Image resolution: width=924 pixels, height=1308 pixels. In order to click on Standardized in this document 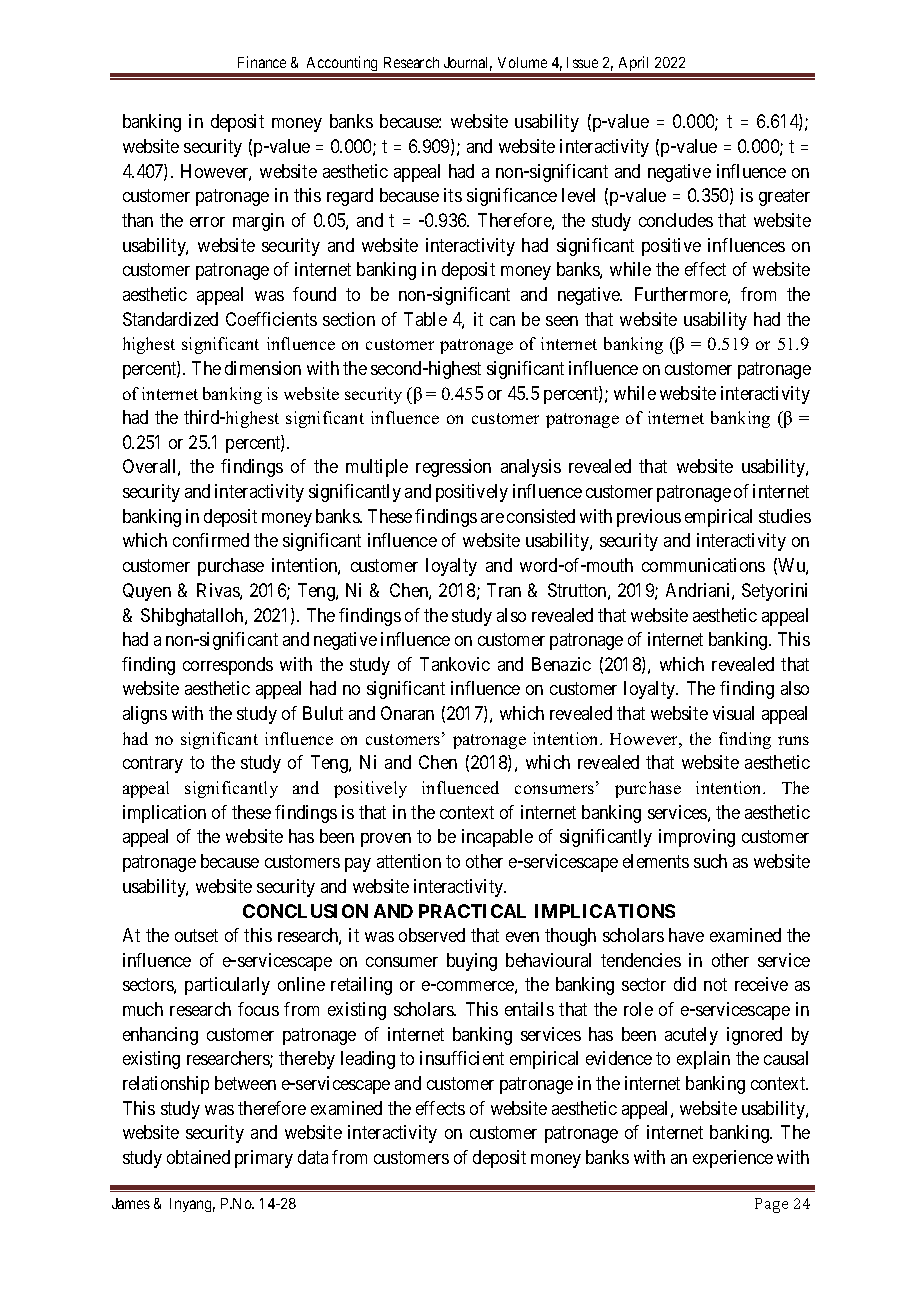, I will do `click(170, 319)`.
